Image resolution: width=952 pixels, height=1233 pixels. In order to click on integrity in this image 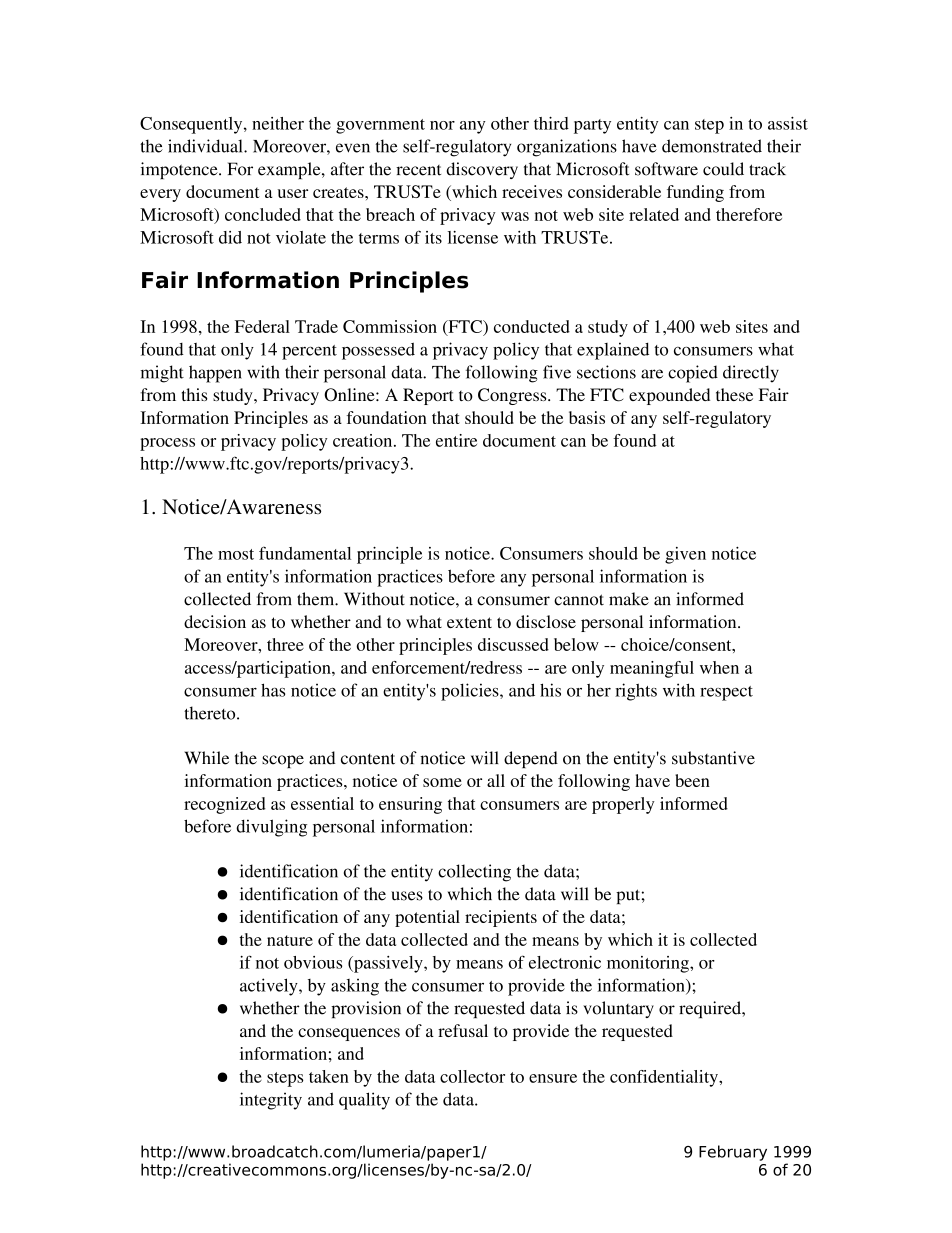, I will do `click(271, 1101)`.
